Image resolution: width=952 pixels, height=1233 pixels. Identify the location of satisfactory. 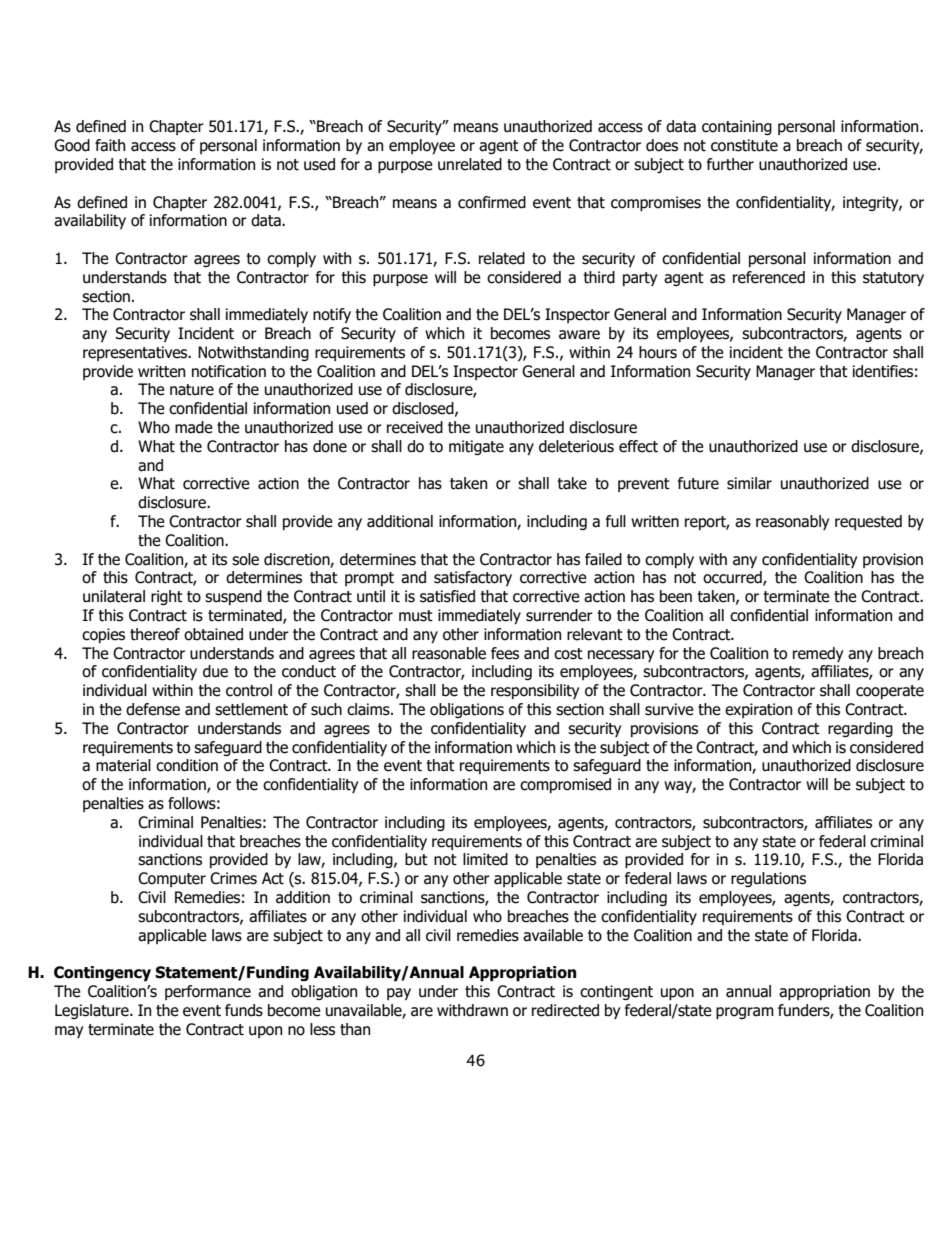
(473, 578).
